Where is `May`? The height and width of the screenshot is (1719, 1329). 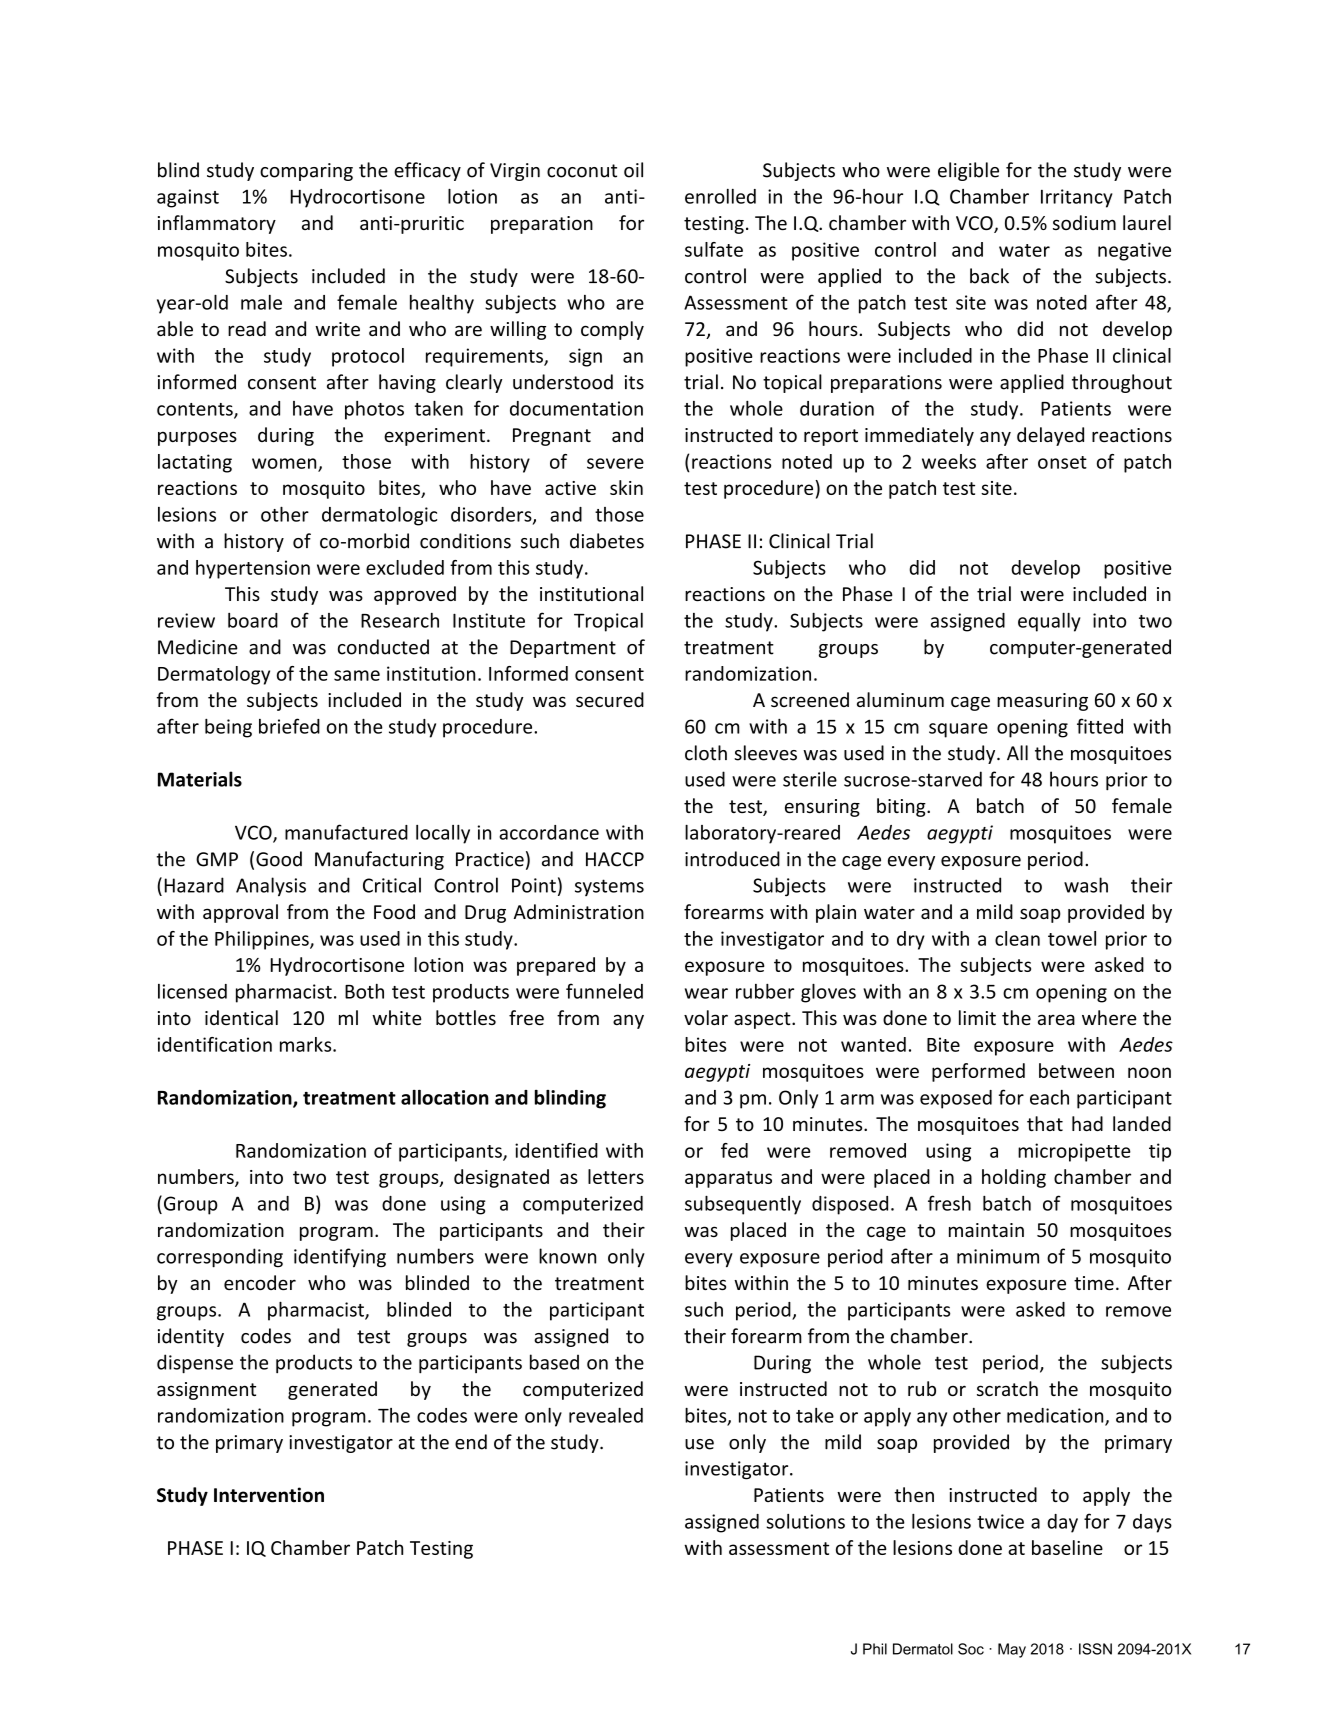
May is located at coordinates (1012, 1650).
